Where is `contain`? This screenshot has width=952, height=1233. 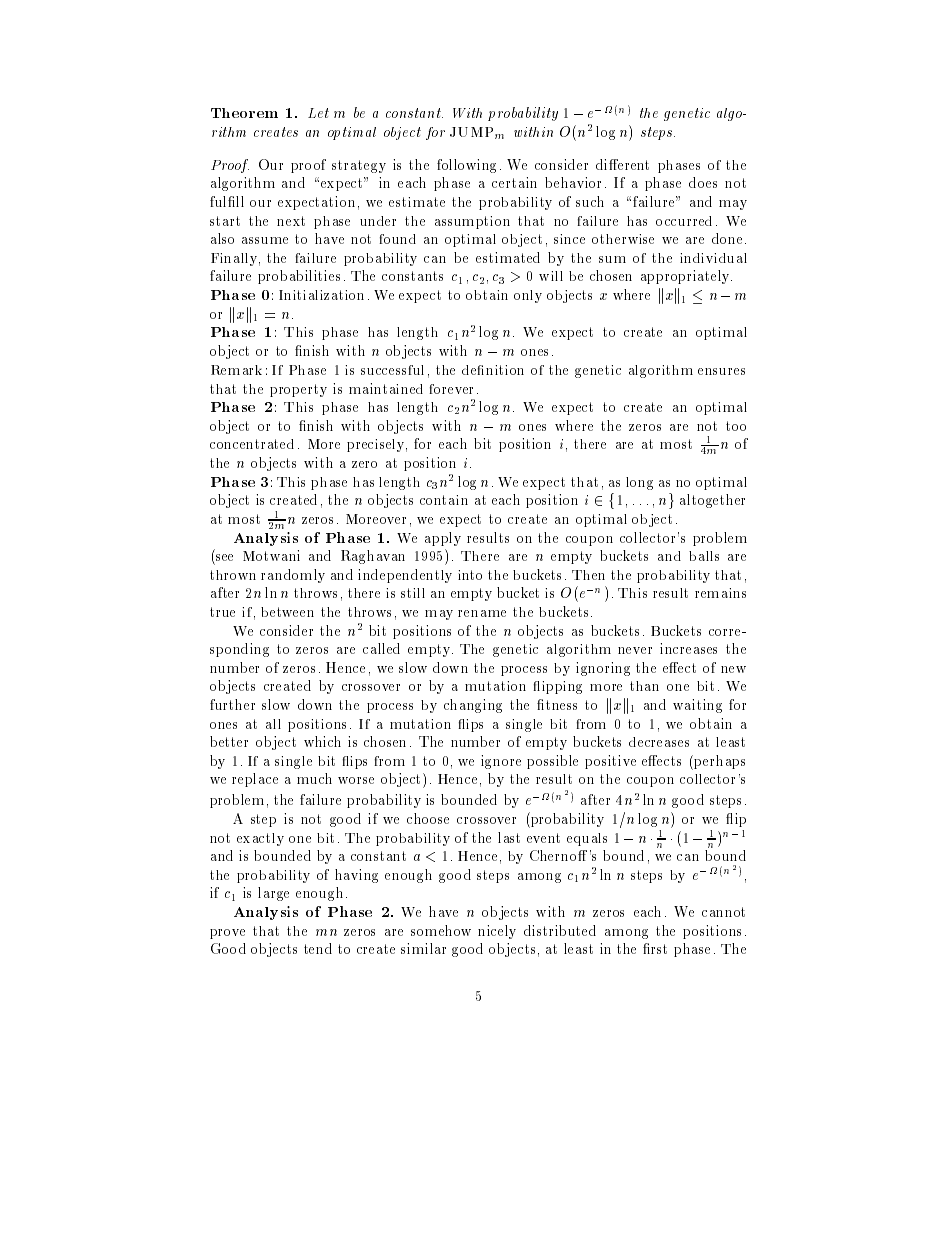
contain is located at coordinates (444, 500).
